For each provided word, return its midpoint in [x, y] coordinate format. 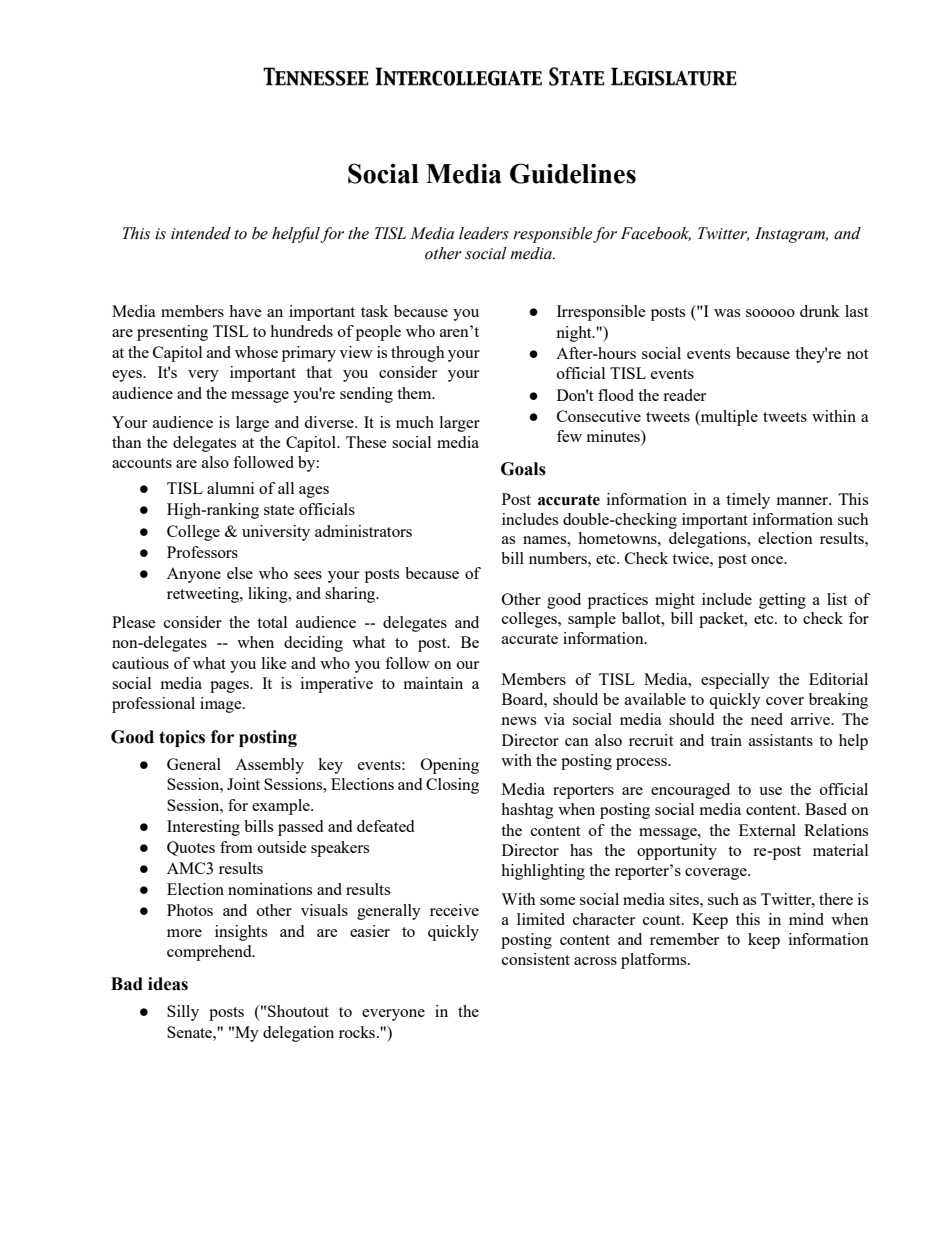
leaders [484, 233]
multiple [728, 418]
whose [256, 352]
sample [592, 620]
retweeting [204, 595]
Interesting [203, 828]
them [415, 393]
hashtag [527, 811]
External [767, 830]
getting [782, 601]
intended [201, 233]
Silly [183, 1013]
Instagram [791, 235]
